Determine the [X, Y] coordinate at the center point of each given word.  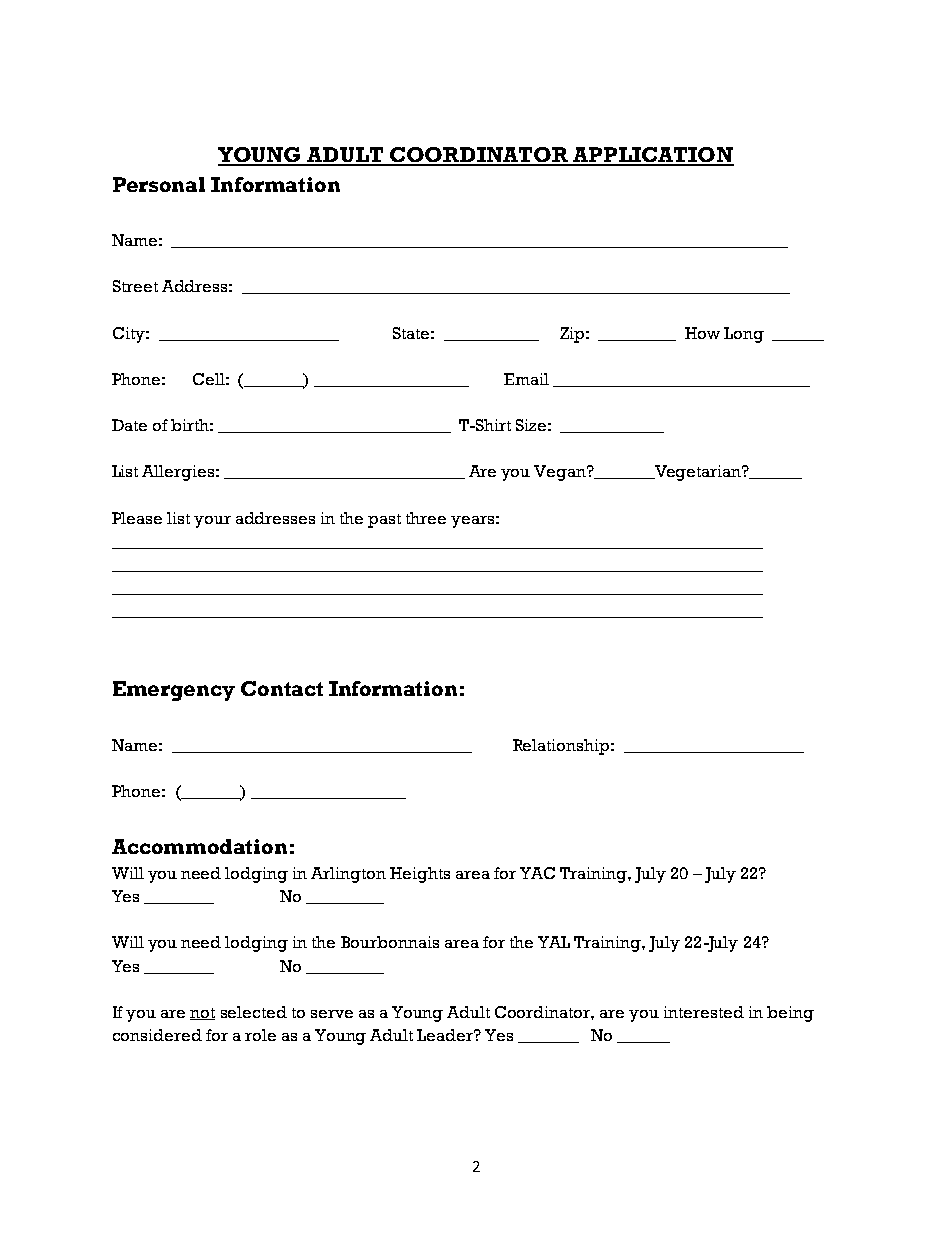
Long [744, 335]
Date [129, 425]
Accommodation [199, 846]
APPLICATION [652, 156]
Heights [420, 875]
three [426, 518]
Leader [446, 1035]
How [702, 333]
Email [526, 379]
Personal [159, 184]
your [212, 522]
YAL [554, 942]
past [384, 521]
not [202, 1014]
